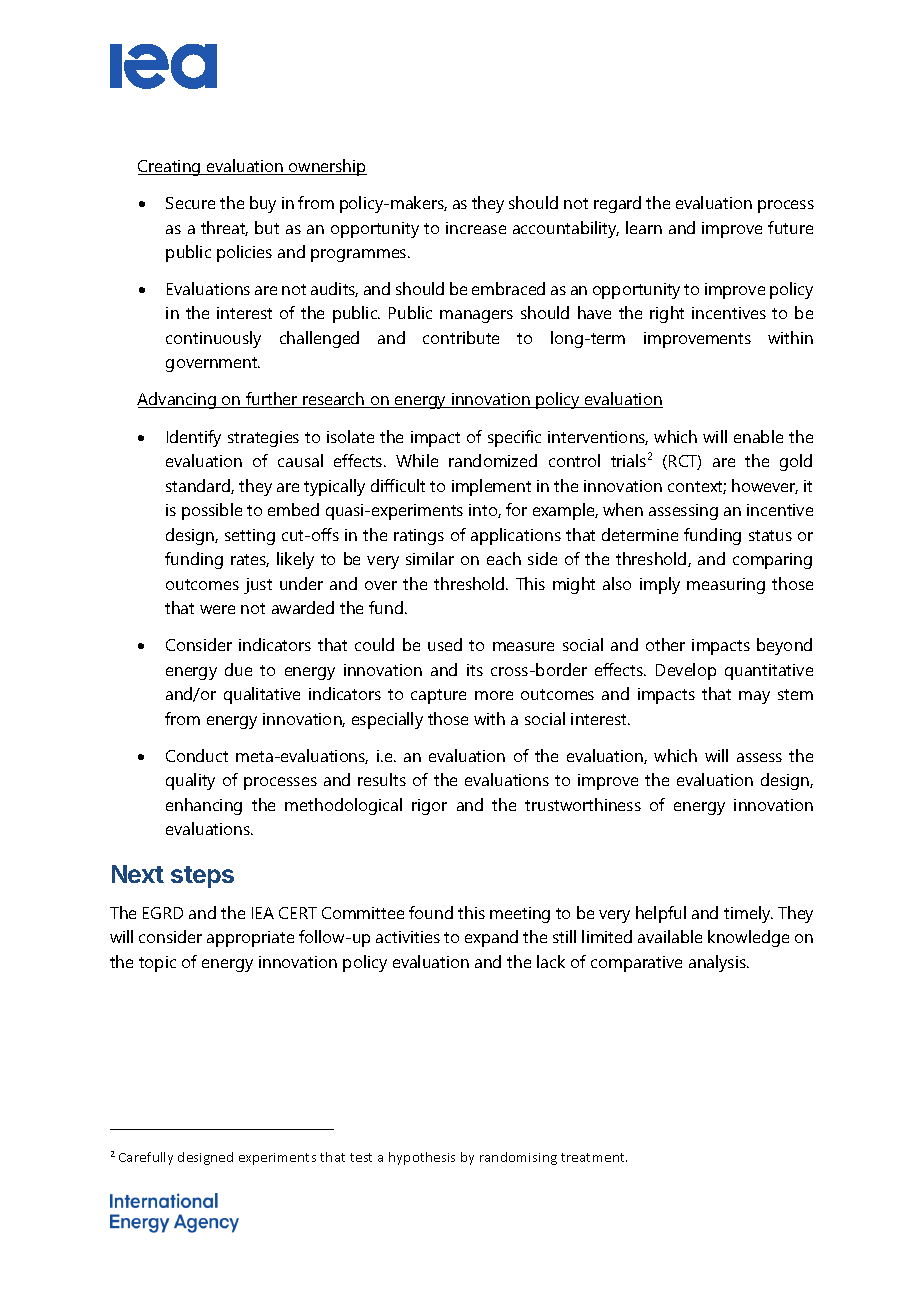 The width and height of the screenshot is (924, 1308). I want to click on treatment, so click(594, 1157).
